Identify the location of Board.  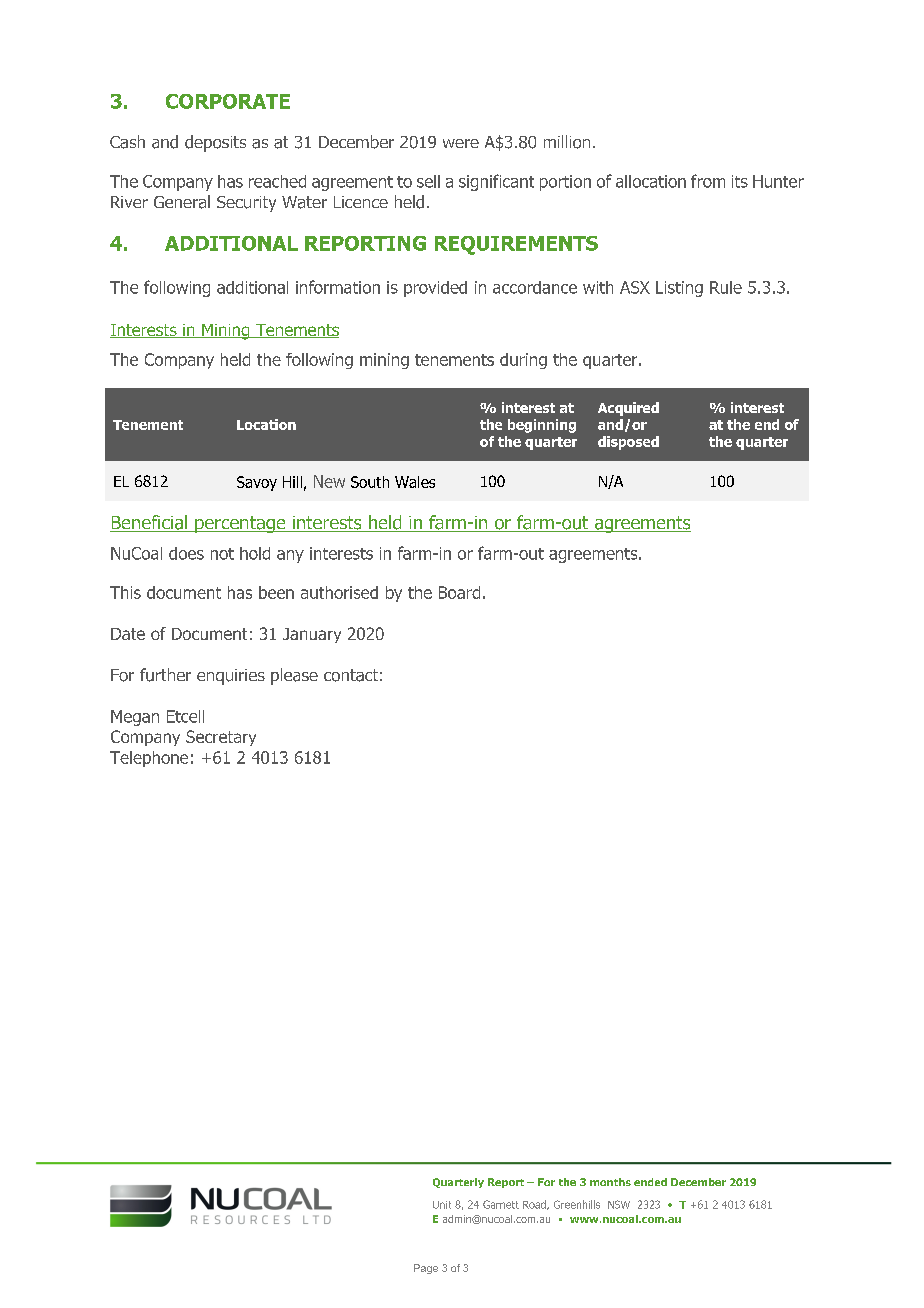
(459, 592).
